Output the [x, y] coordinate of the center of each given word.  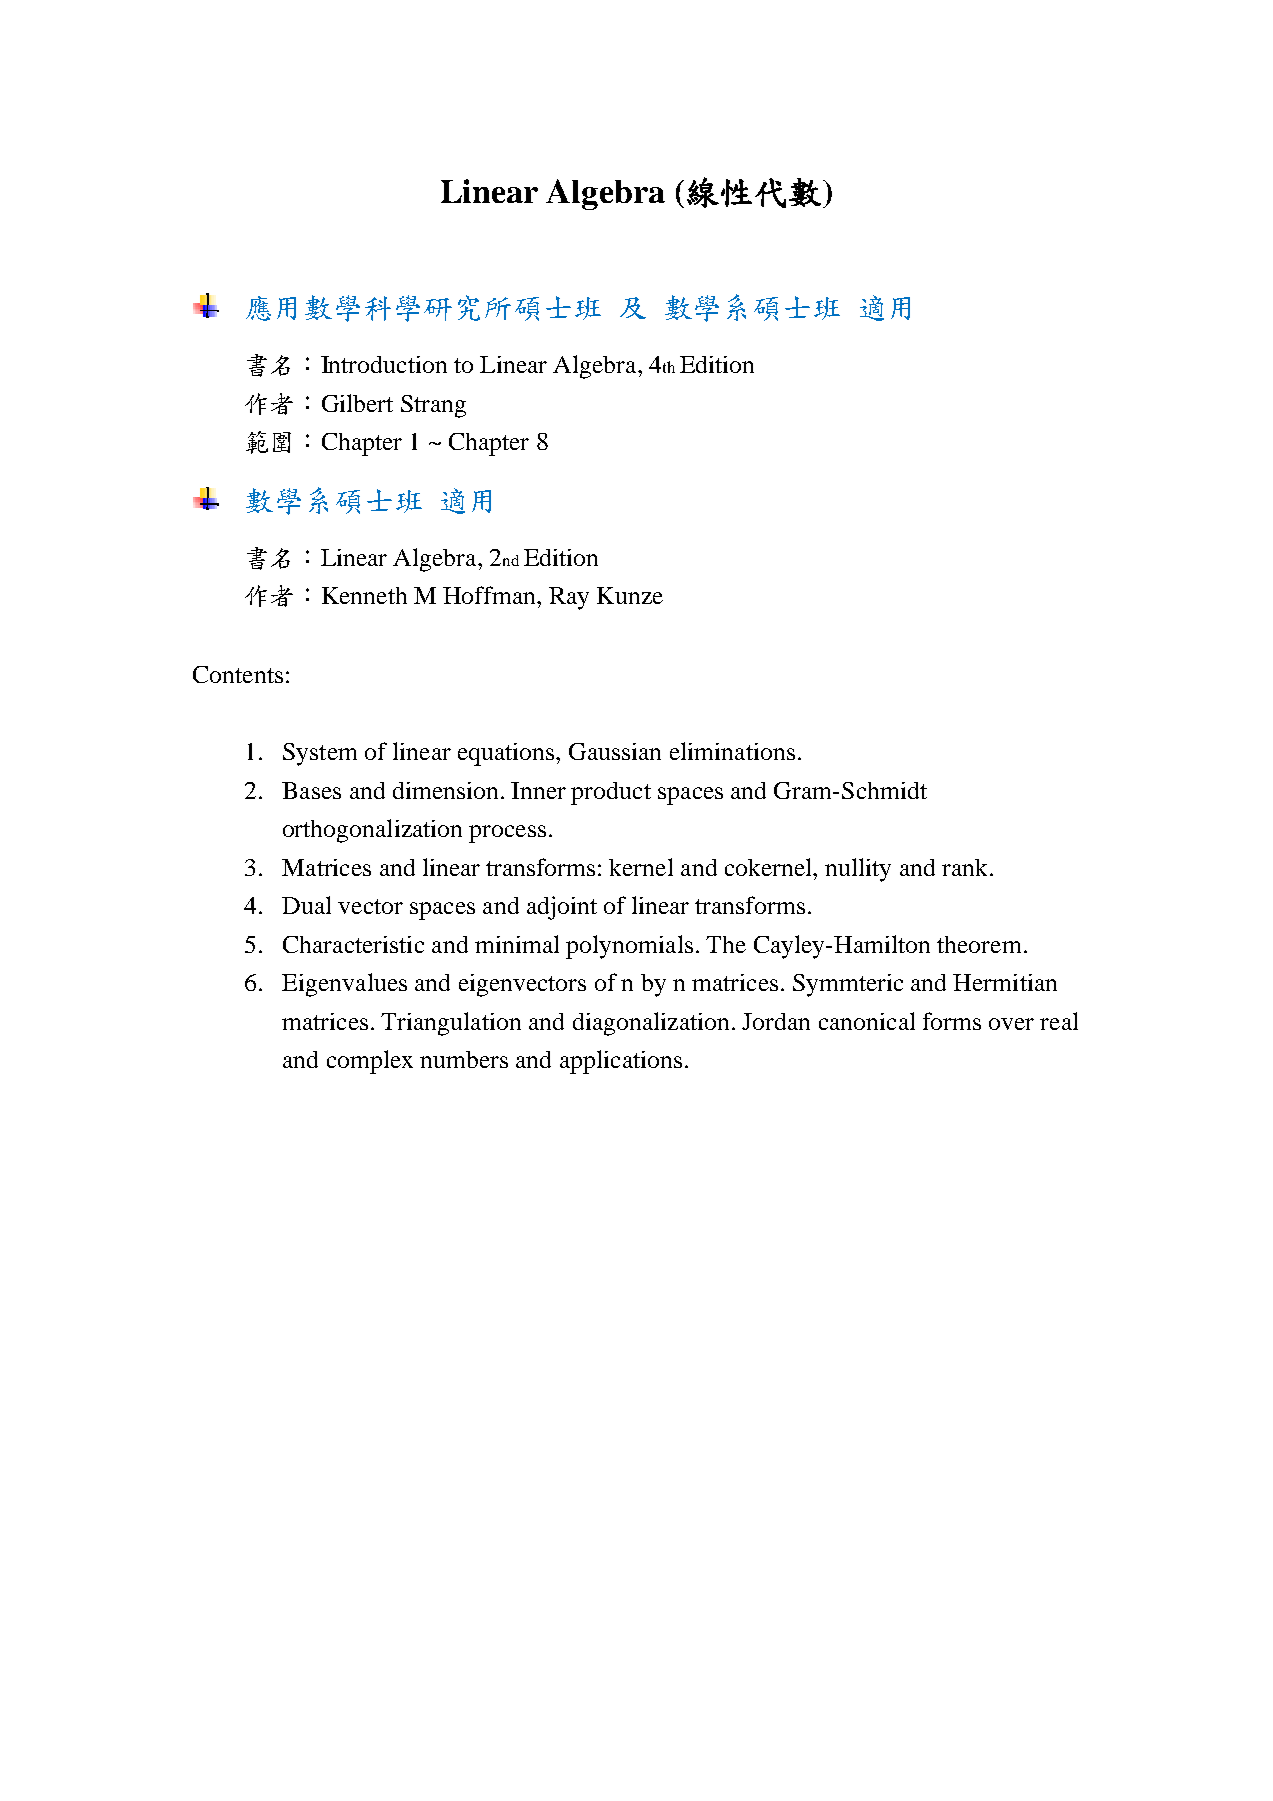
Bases [311, 790]
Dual [306, 905]
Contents [238, 674]
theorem [979, 944]
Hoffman [490, 595]
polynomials [629, 947]
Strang [433, 406]
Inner [538, 790]
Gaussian [615, 751]
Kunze [630, 595]
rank [964, 867]
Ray [569, 598]
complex [370, 1062]
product [611, 793]
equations [507, 754]
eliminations [732, 751]
